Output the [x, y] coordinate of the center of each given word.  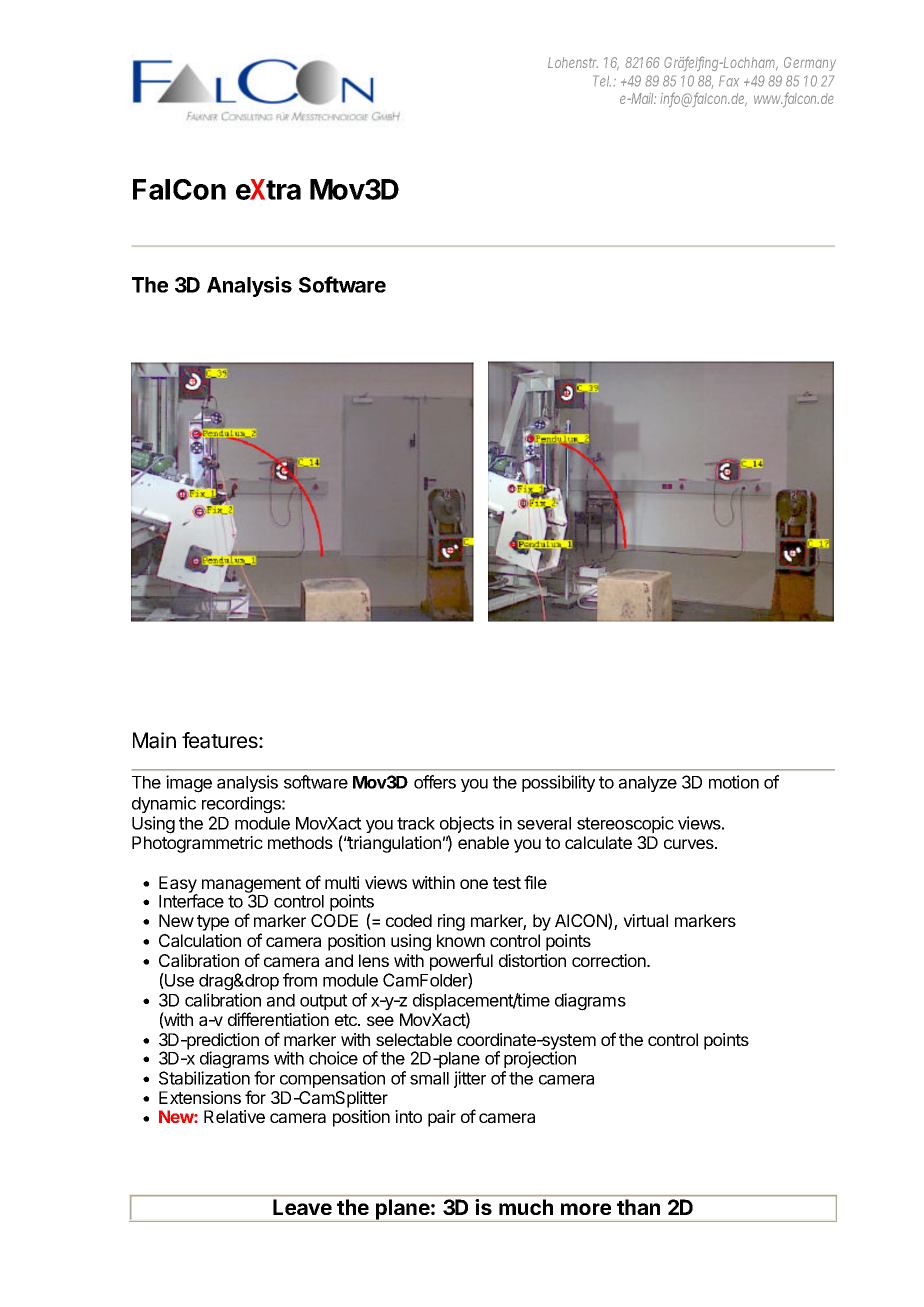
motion [734, 782]
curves [690, 844]
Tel [602, 81]
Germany [810, 64]
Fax [729, 81]
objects [467, 826]
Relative [234, 1116]
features [221, 740]
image [189, 784]
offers [435, 782]
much [526, 1207]
